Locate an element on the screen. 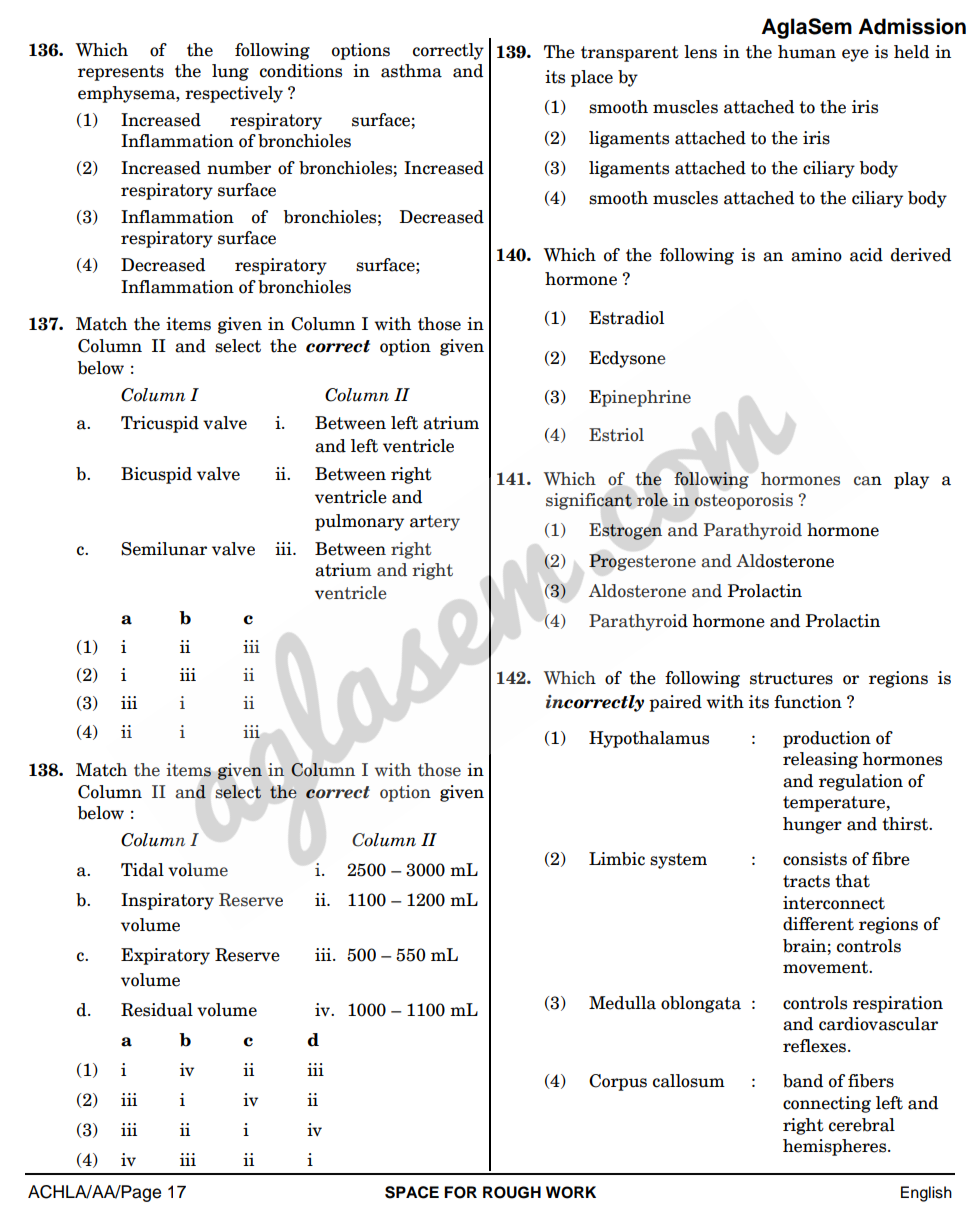  ROUGH is located at coordinates (512, 1192).
